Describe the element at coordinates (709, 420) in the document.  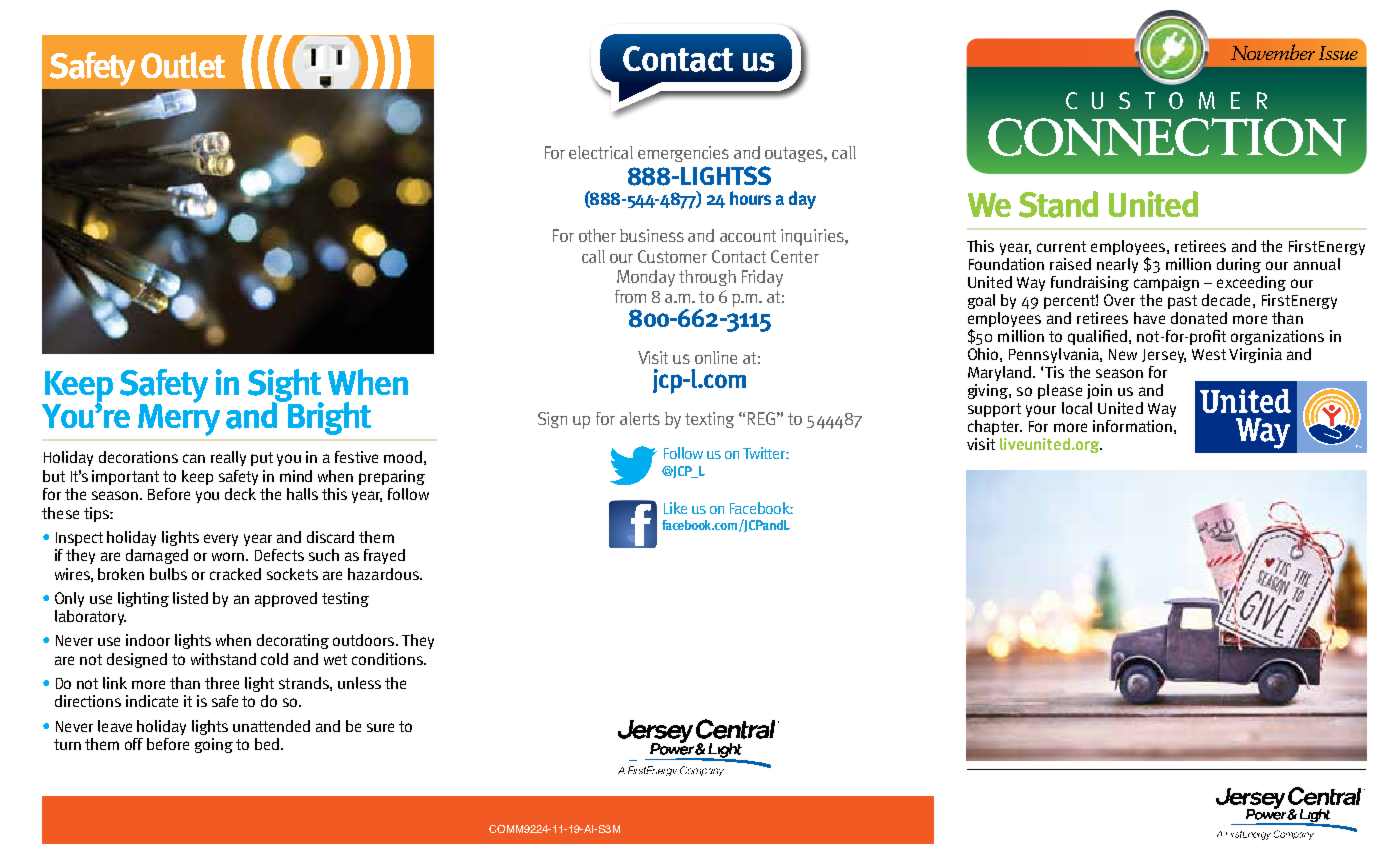
I see `texting` at that location.
